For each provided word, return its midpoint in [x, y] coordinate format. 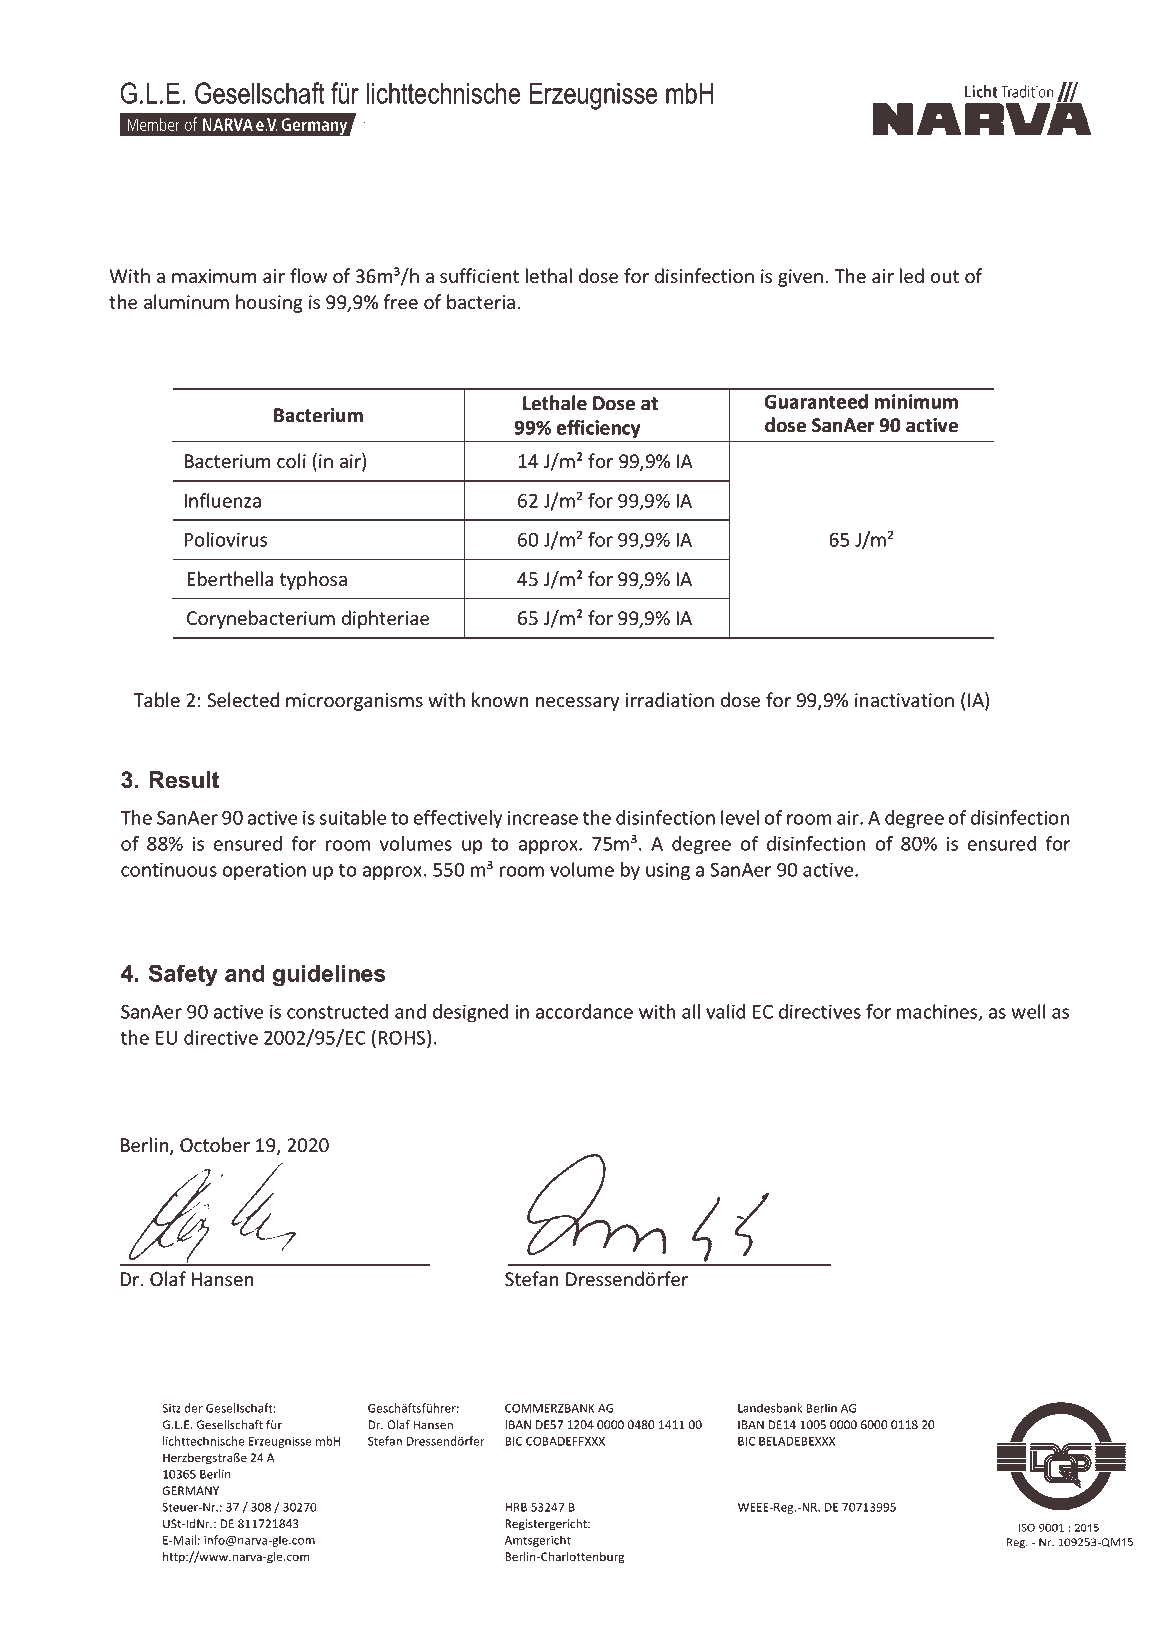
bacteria [481, 301]
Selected [243, 699]
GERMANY [190, 1490]
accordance [584, 1011]
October [215, 1144]
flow [308, 275]
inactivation [904, 700]
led [912, 275]
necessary [577, 704]
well [1028, 1011]
